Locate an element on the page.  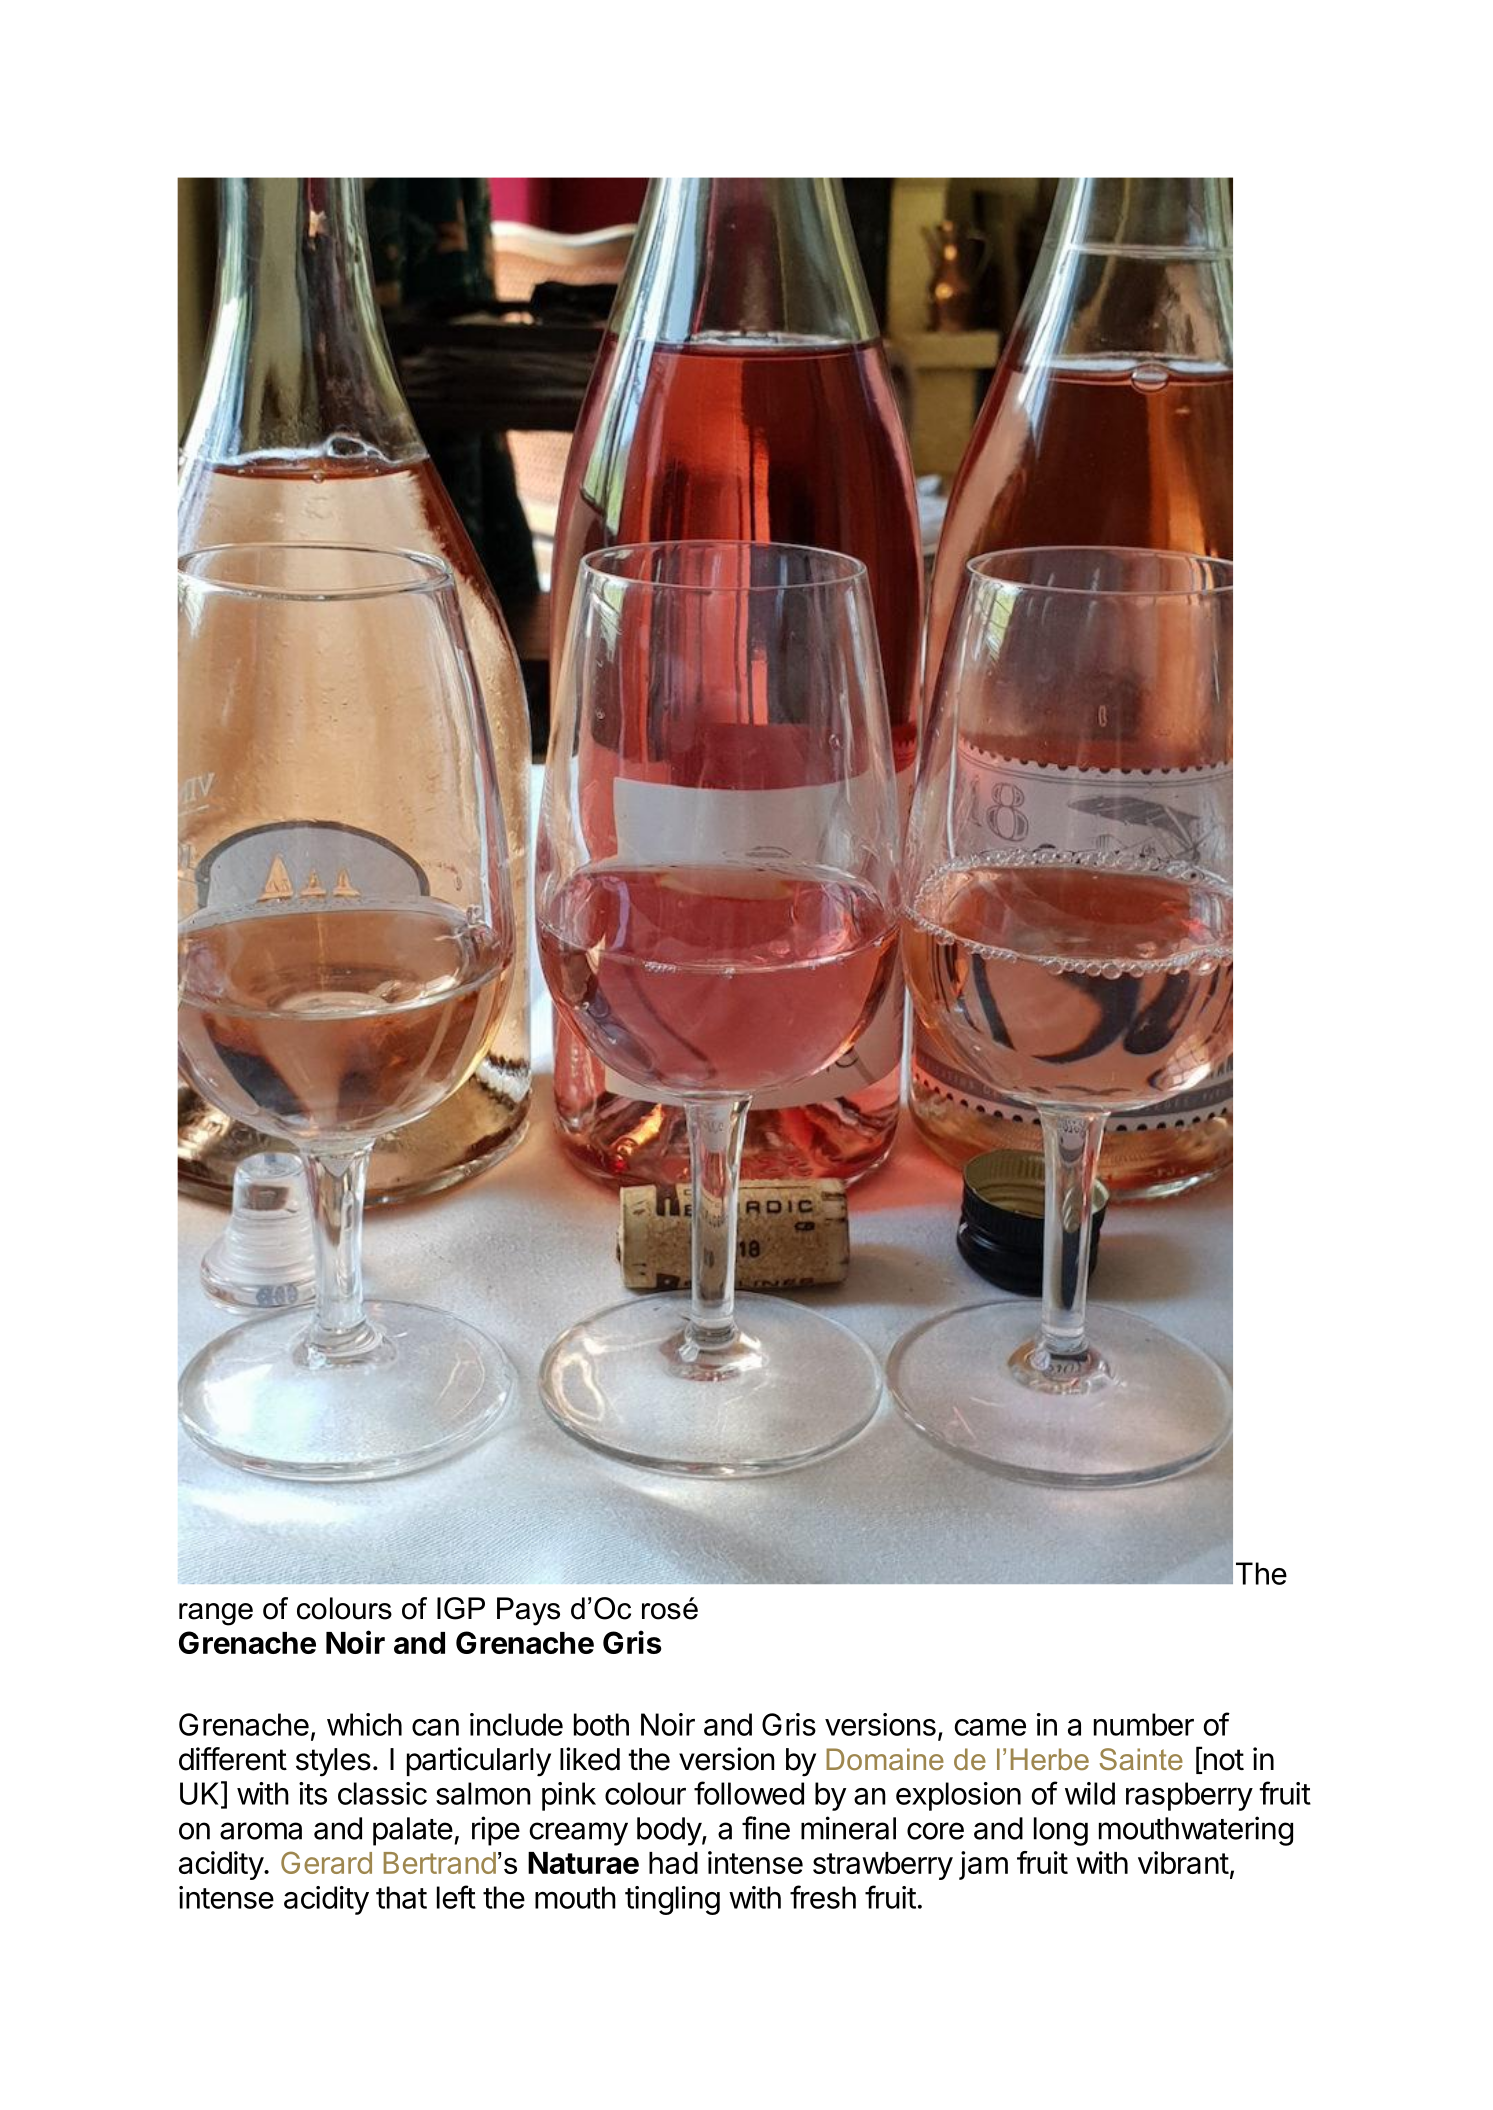
styles is located at coordinates (333, 1762).
